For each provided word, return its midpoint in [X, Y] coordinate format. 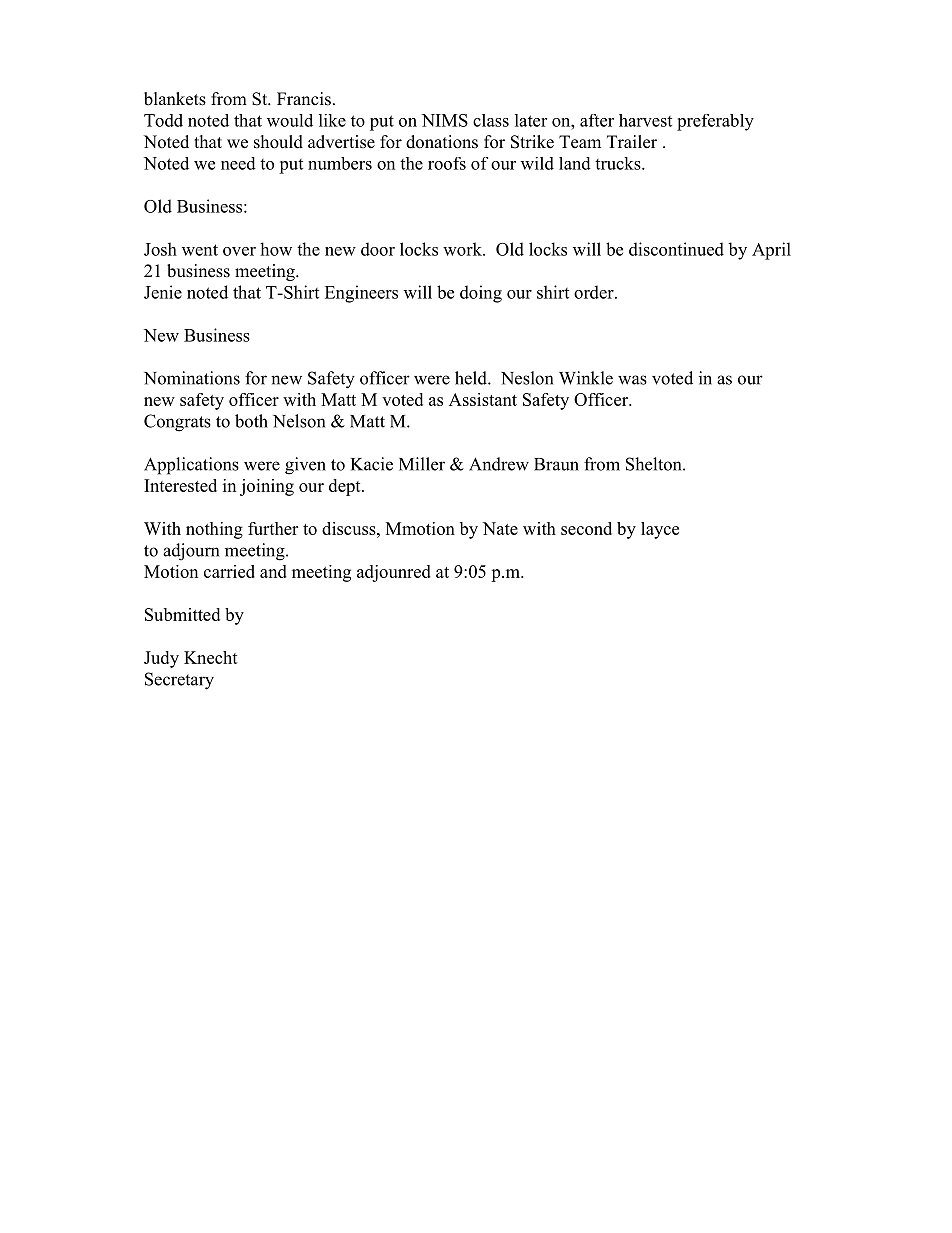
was [632, 380]
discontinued [676, 249]
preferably [715, 122]
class [491, 120]
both [251, 421]
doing [481, 294]
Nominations [192, 378]
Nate [500, 528]
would [290, 120]
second [586, 528]
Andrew [499, 464]
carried [229, 571]
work [463, 249]
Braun [556, 464]
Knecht [211, 657]
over [239, 251]
